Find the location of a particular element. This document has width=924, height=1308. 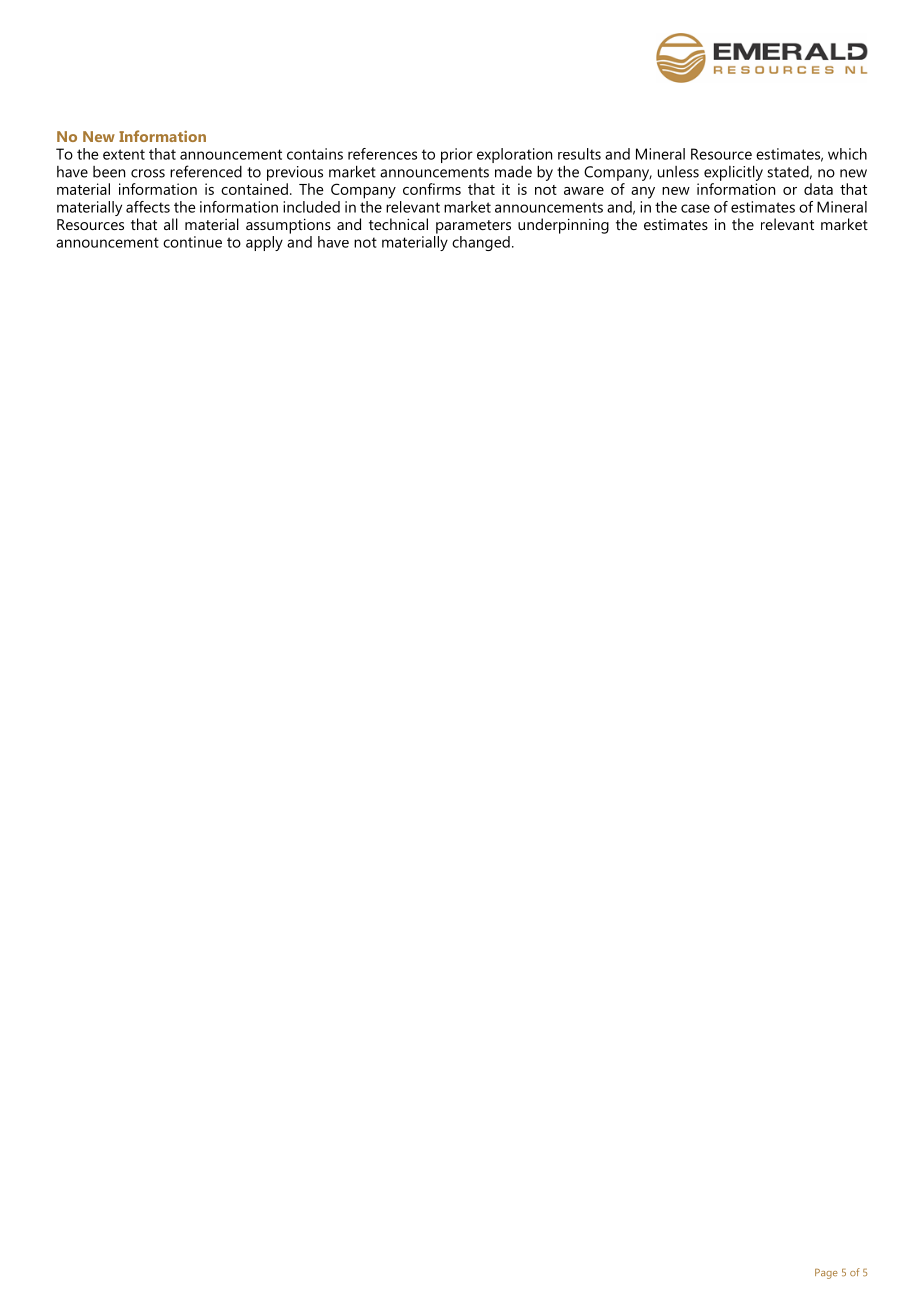

case is located at coordinates (695, 208).
